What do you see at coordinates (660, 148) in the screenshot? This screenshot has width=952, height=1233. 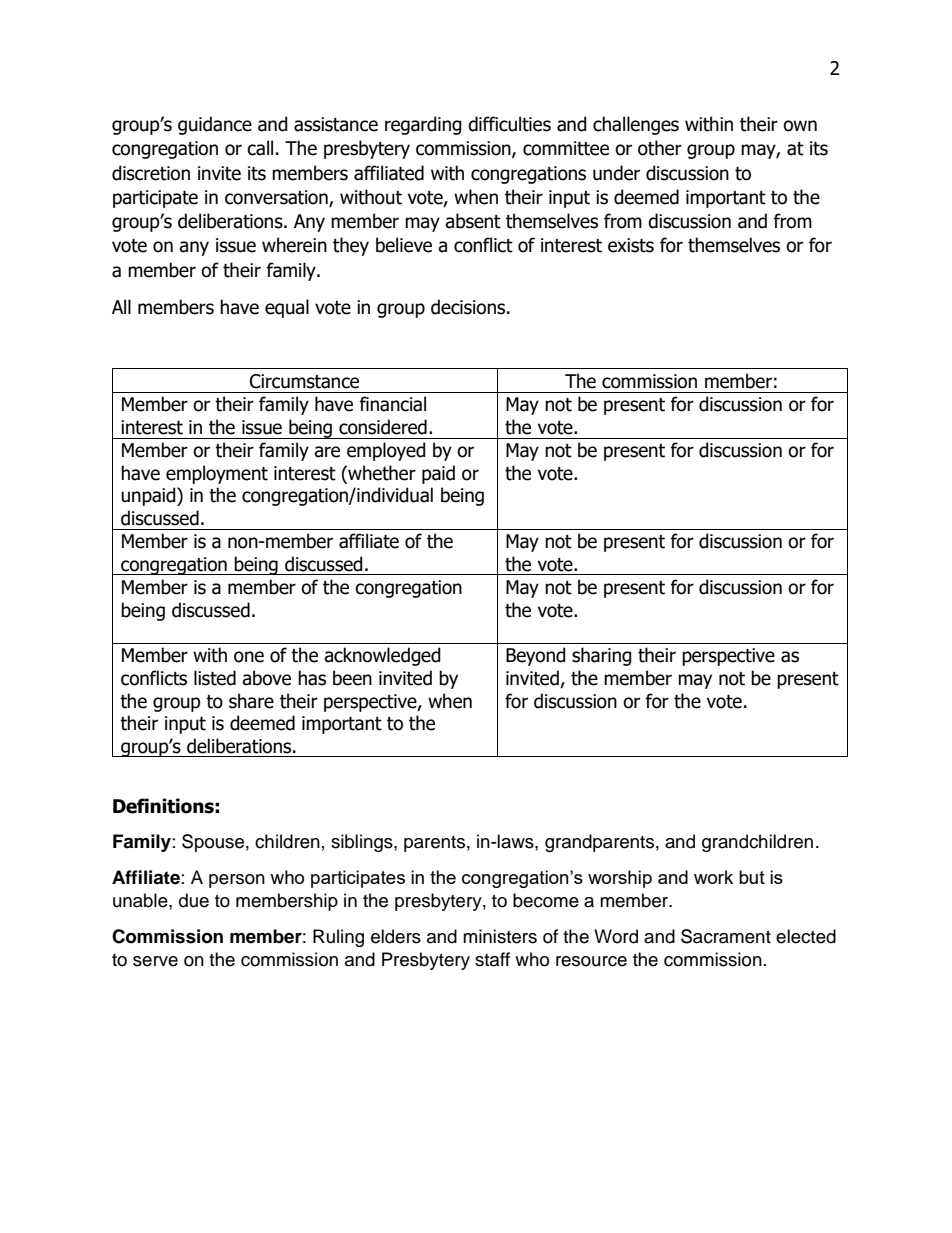 I see `other` at bounding box center [660, 148].
